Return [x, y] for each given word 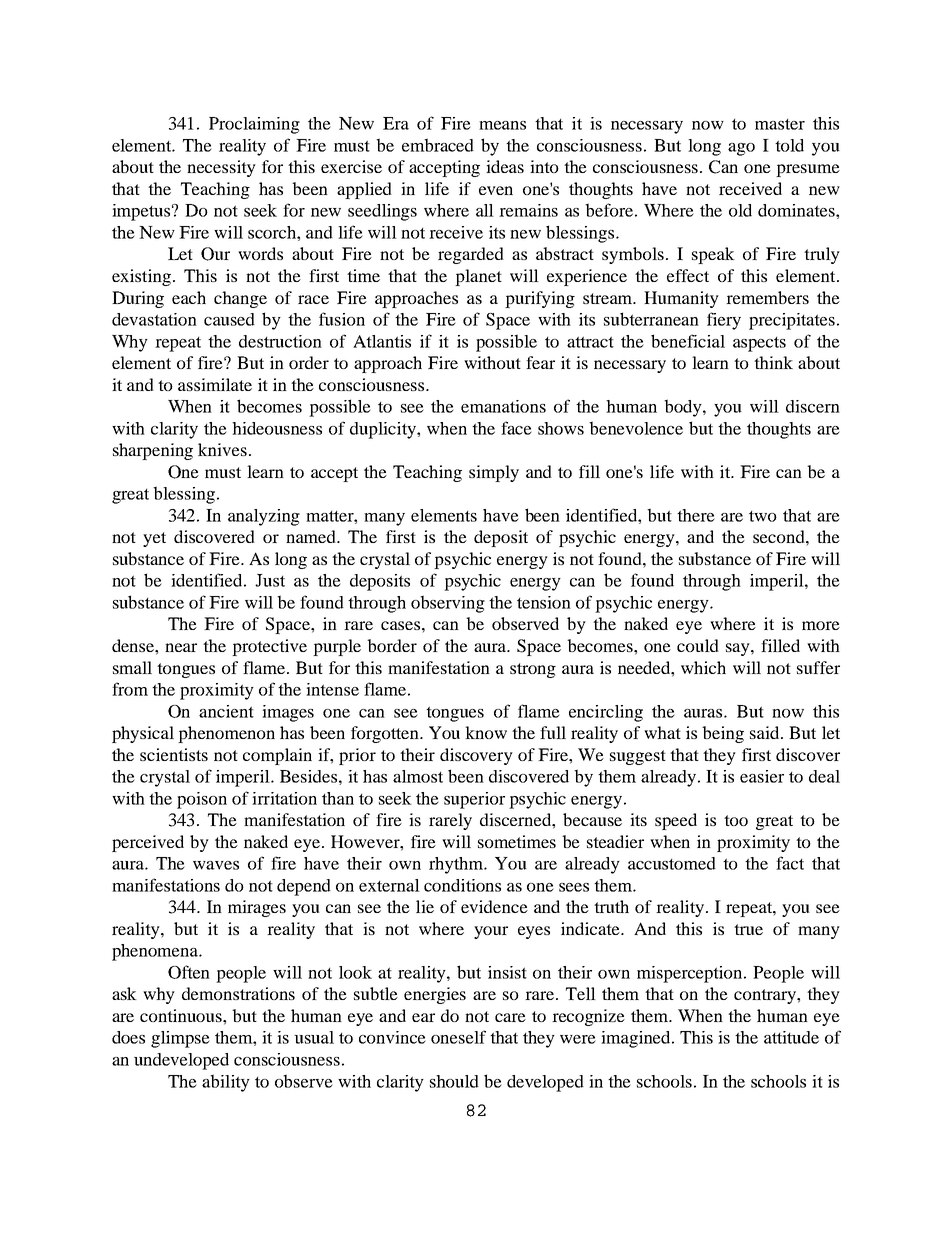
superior [474, 800]
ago [741, 149]
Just [270, 580]
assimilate [215, 384]
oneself [458, 1037]
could [698, 645]
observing [448, 604]
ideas [505, 166]
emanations [503, 406]
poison [202, 800]
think [773, 362]
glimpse [180, 1039]
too [736, 820]
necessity [221, 168]
